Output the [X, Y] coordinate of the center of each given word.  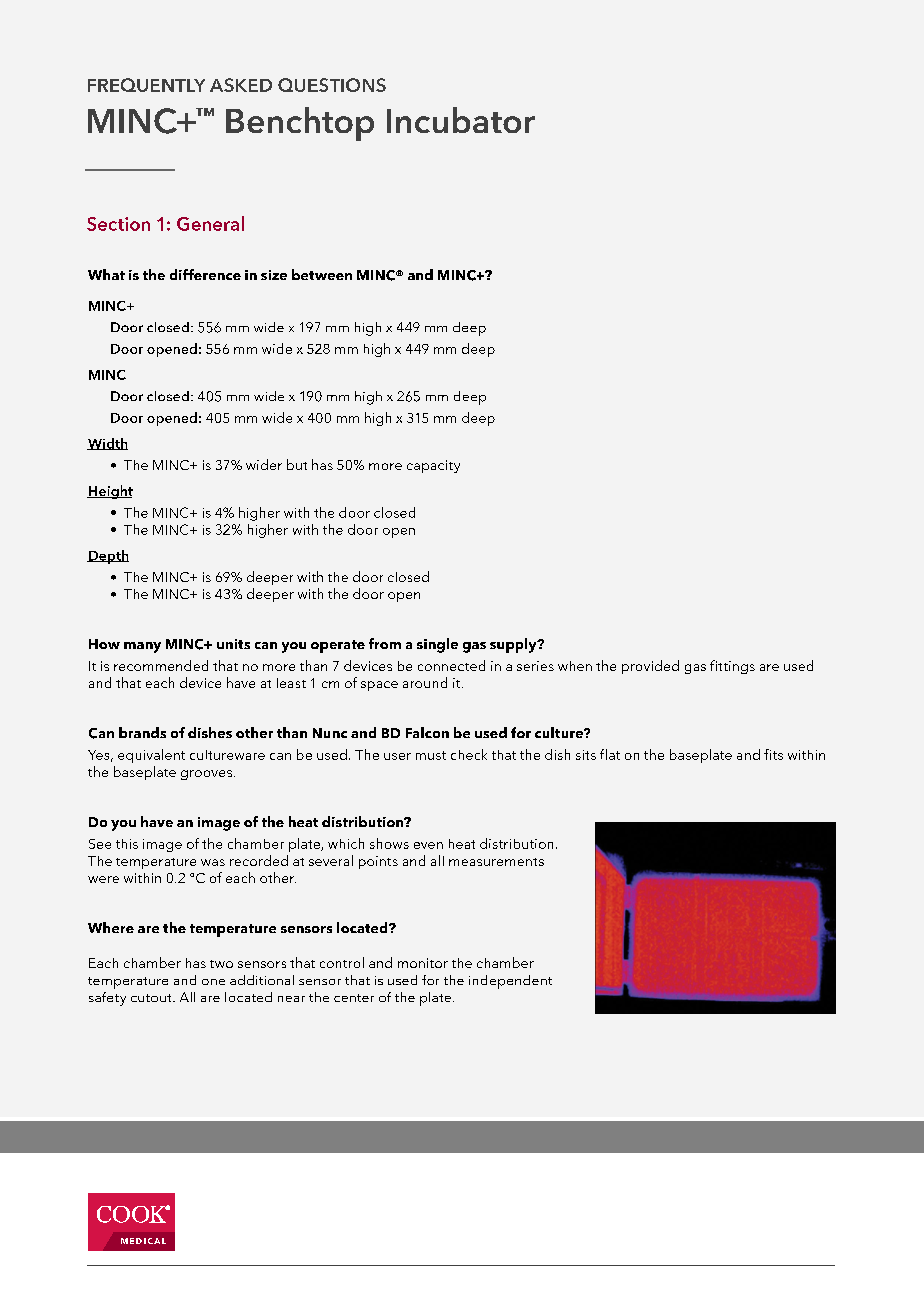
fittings [732, 667]
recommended [161, 665]
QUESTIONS [332, 85]
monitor [423, 963]
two [221, 964]
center [354, 998]
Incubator [461, 120]
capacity [433, 466]
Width [107, 444]
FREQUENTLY [146, 85]
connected [451, 665]
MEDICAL [143, 1241]
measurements [496, 862]
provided [650, 667]
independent [510, 982]
